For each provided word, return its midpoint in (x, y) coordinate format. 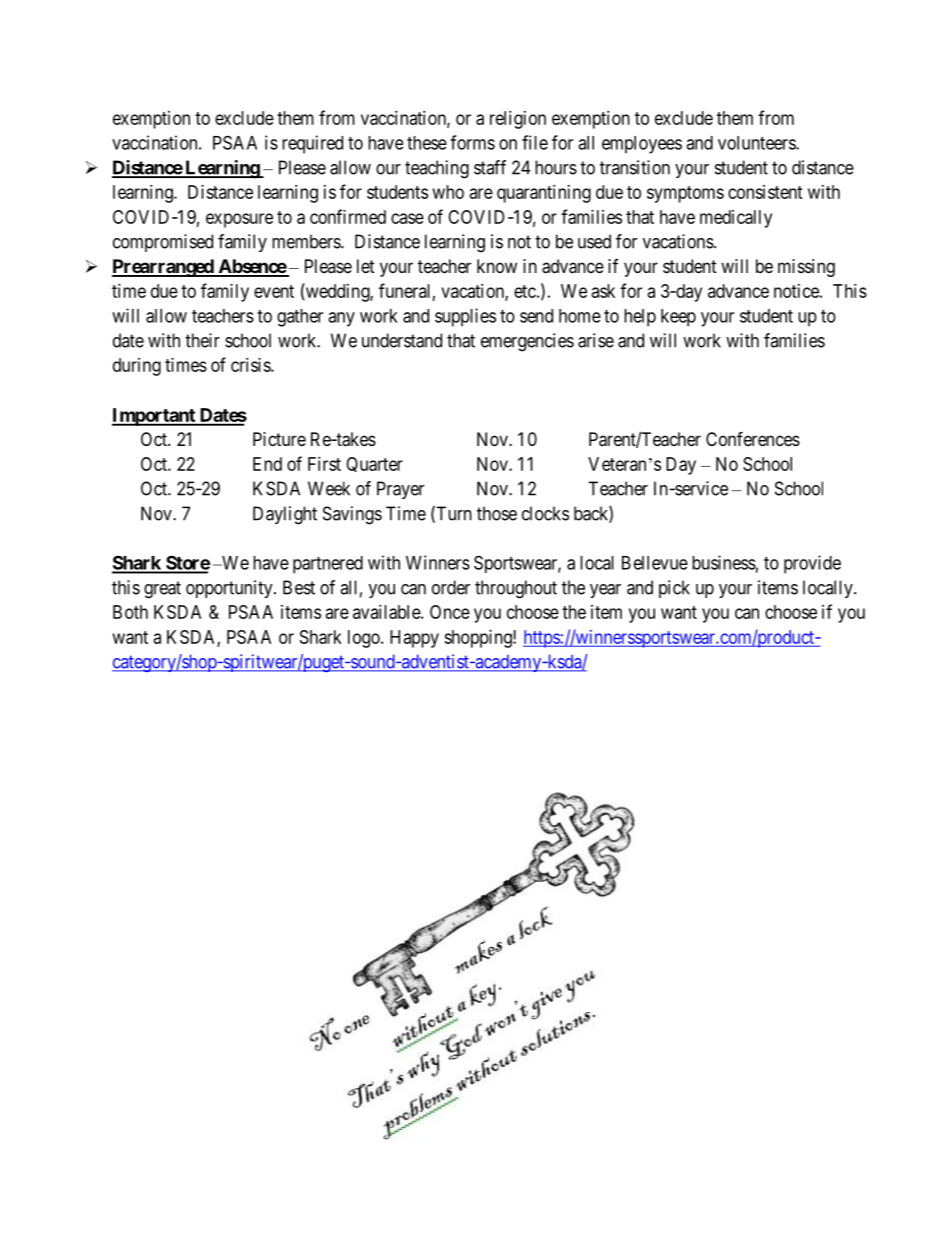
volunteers (757, 143)
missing (806, 268)
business (724, 562)
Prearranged (164, 268)
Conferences (753, 438)
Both (130, 612)
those (497, 513)
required (312, 144)
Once (450, 612)
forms (472, 142)
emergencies (527, 342)
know (497, 266)
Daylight (285, 515)
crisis (251, 365)
